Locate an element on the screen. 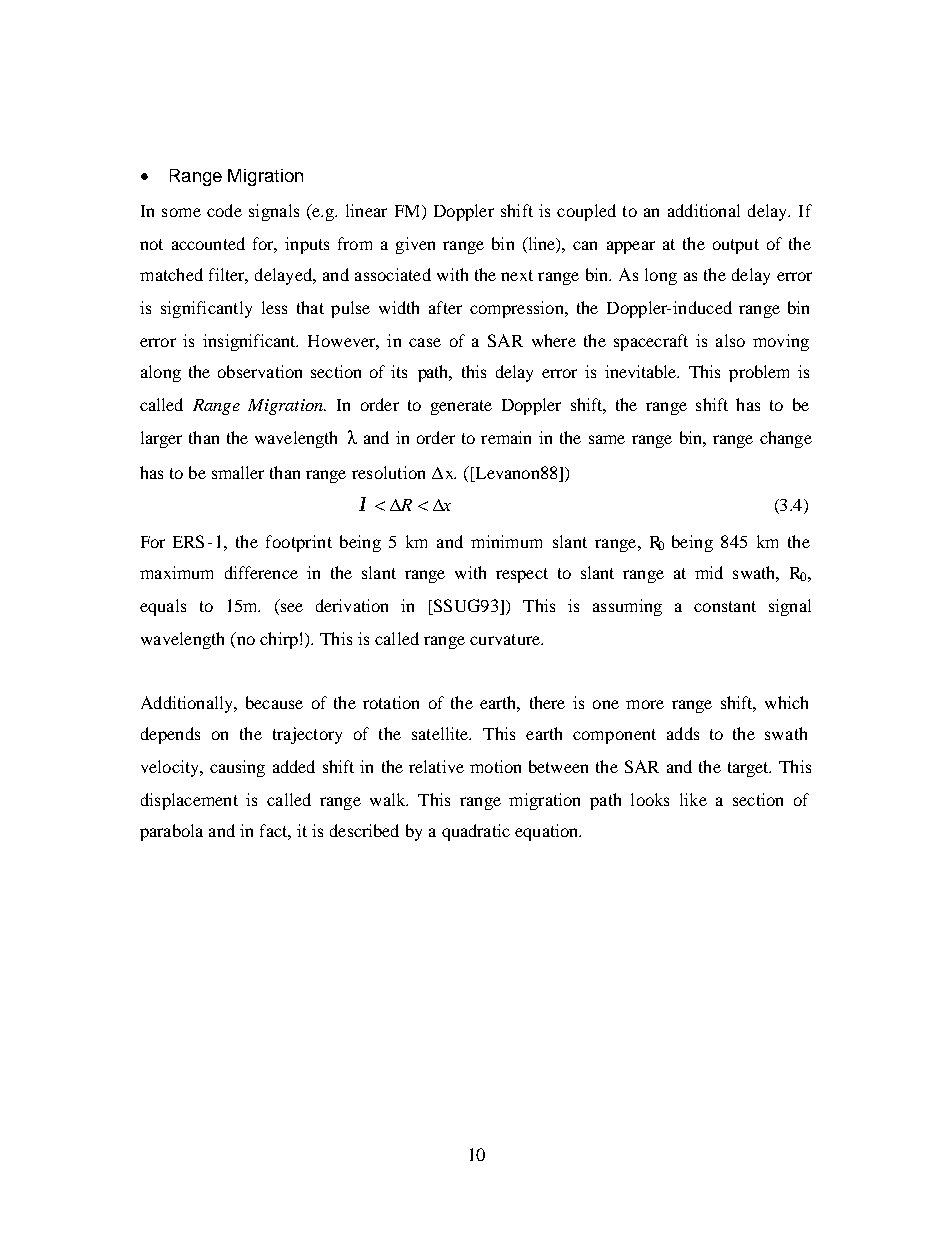 The height and width of the screenshot is (1233, 952). rotation is located at coordinates (391, 702).
